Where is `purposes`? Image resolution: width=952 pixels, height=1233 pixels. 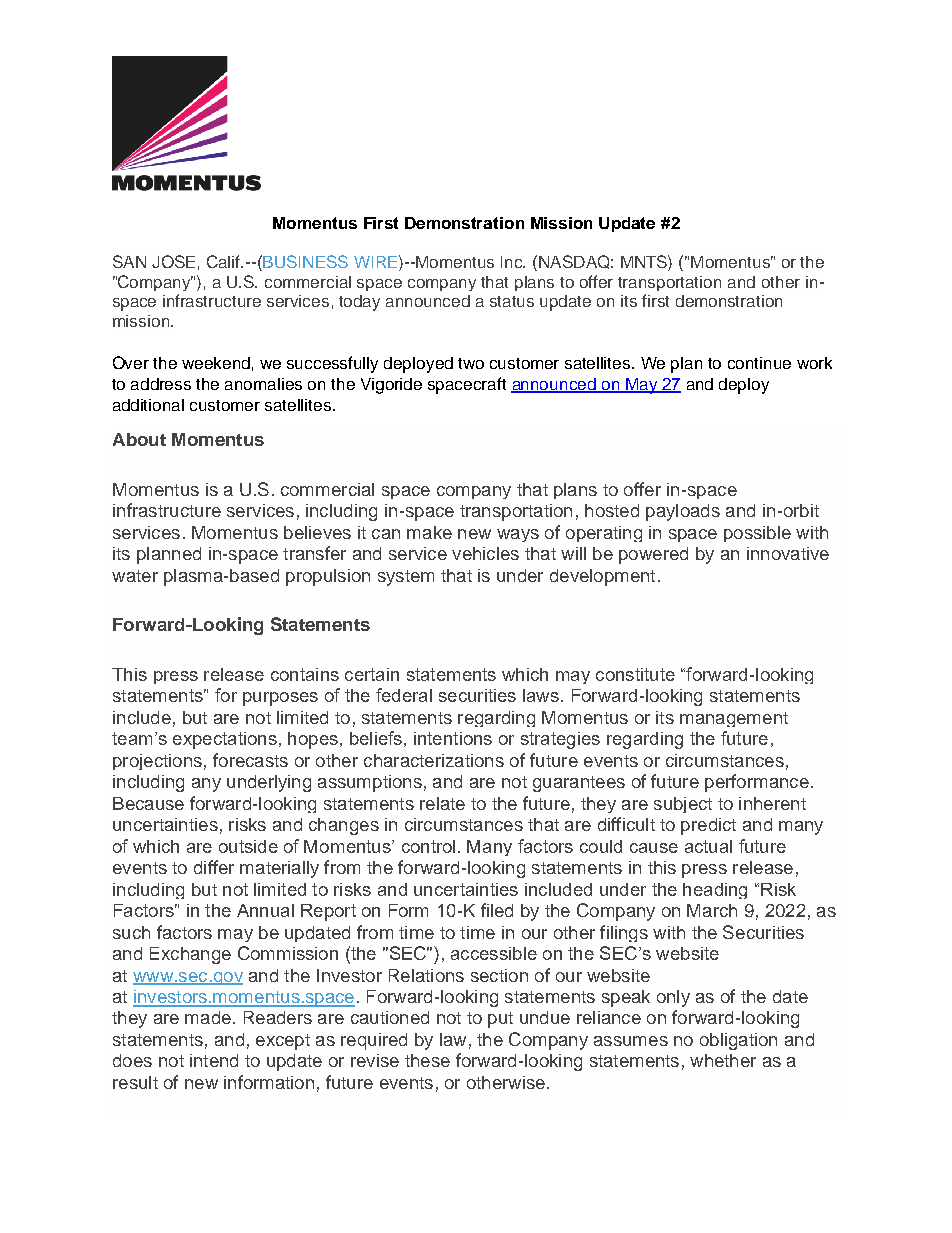
purposes is located at coordinates (280, 699).
